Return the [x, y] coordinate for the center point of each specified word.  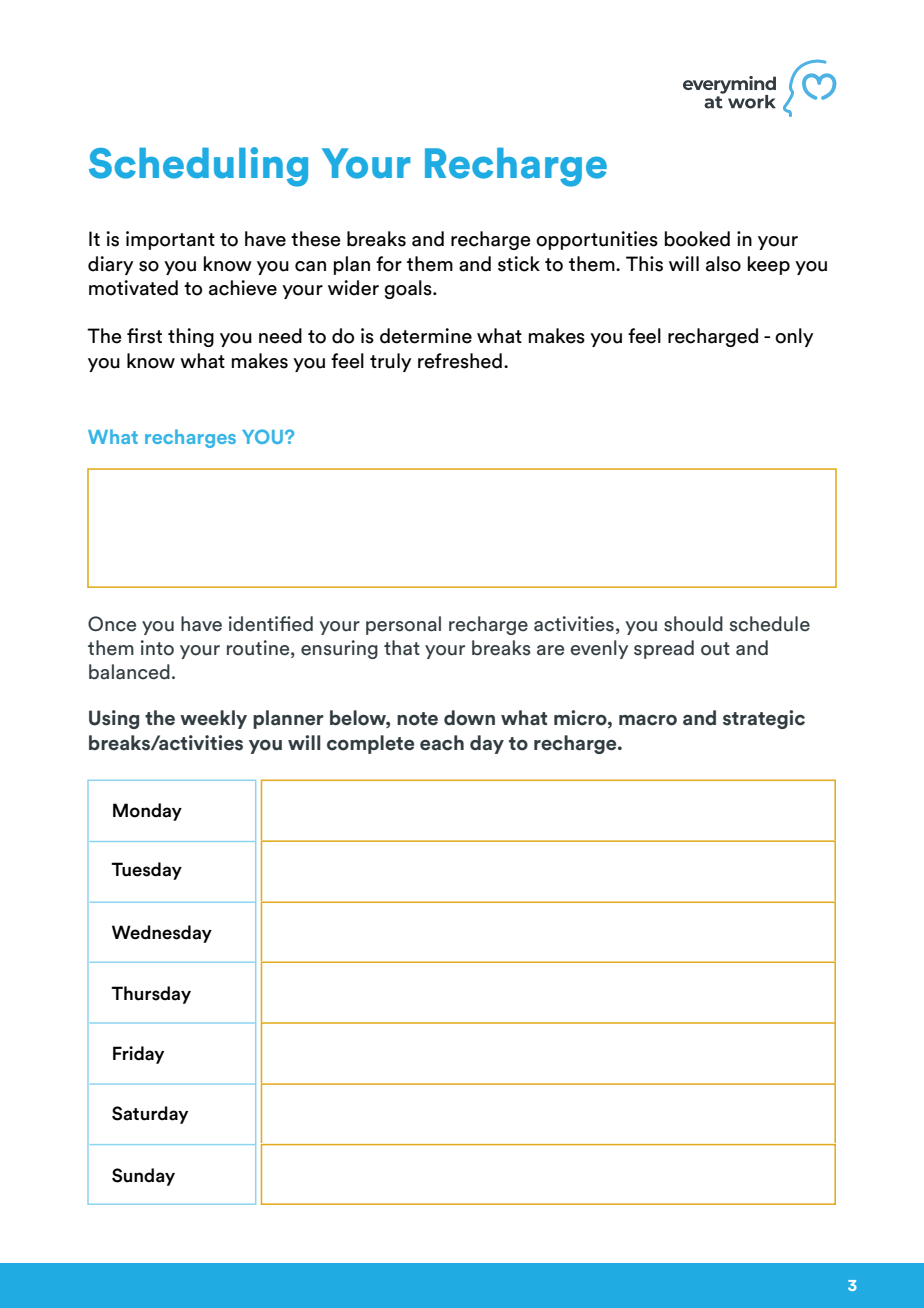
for [389, 264]
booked [697, 239]
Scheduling [198, 167]
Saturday [150, 1115]
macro [648, 720]
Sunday [143, 1177]
